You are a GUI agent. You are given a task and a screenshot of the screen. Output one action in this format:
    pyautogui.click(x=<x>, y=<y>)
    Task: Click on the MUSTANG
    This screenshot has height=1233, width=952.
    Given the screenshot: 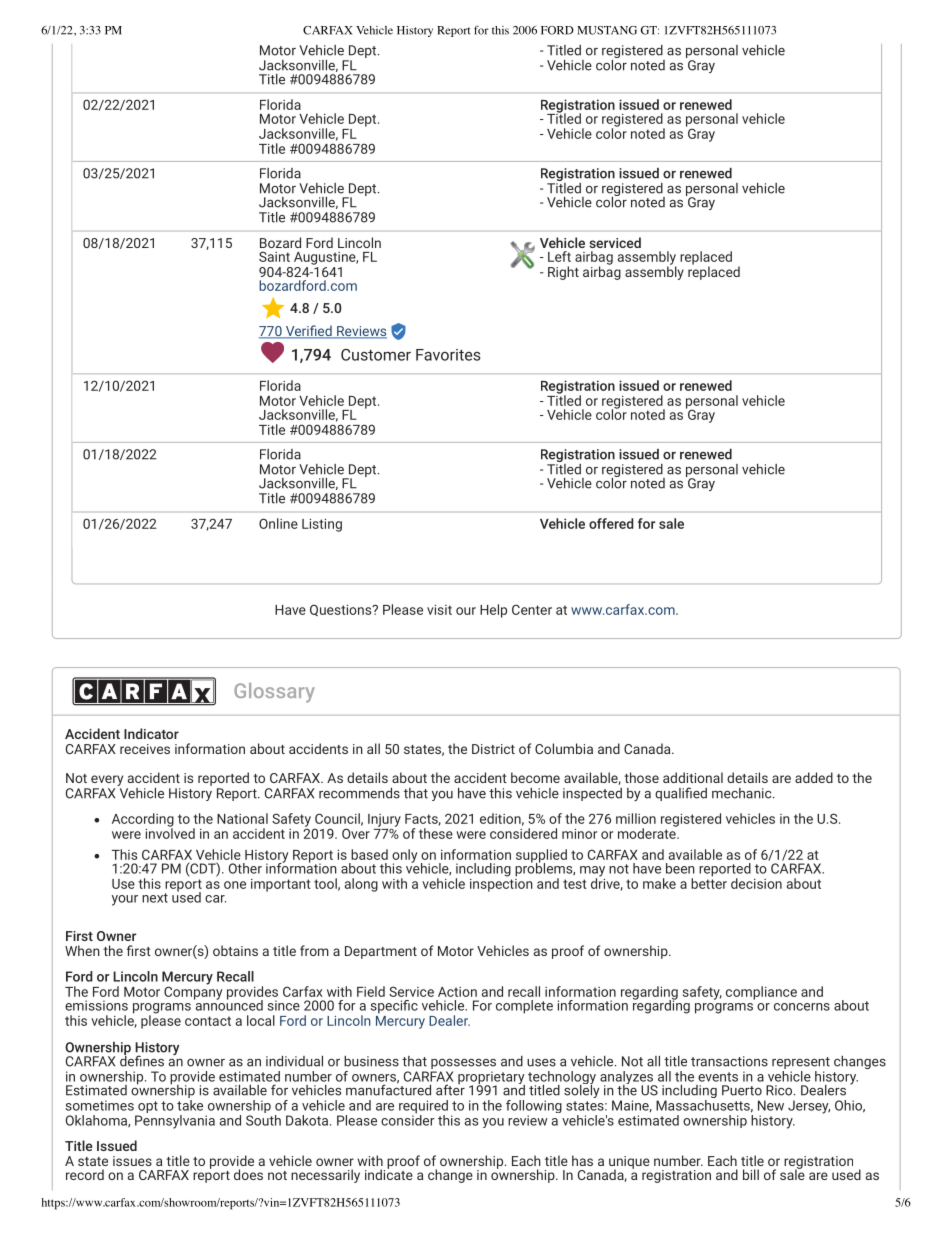 What is the action you would take?
    pyautogui.click(x=607, y=30)
